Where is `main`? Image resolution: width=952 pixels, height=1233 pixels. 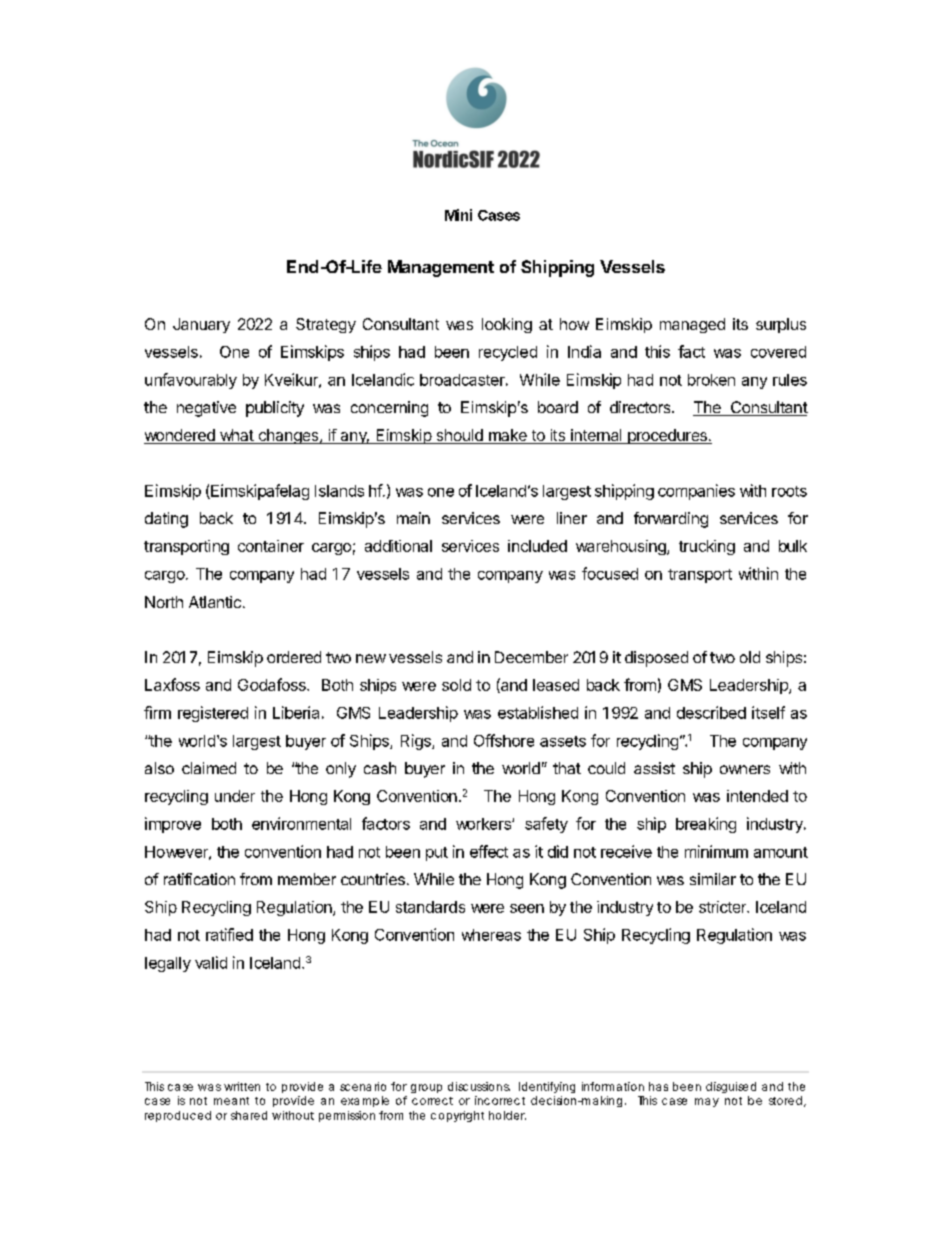
main is located at coordinates (413, 518).
